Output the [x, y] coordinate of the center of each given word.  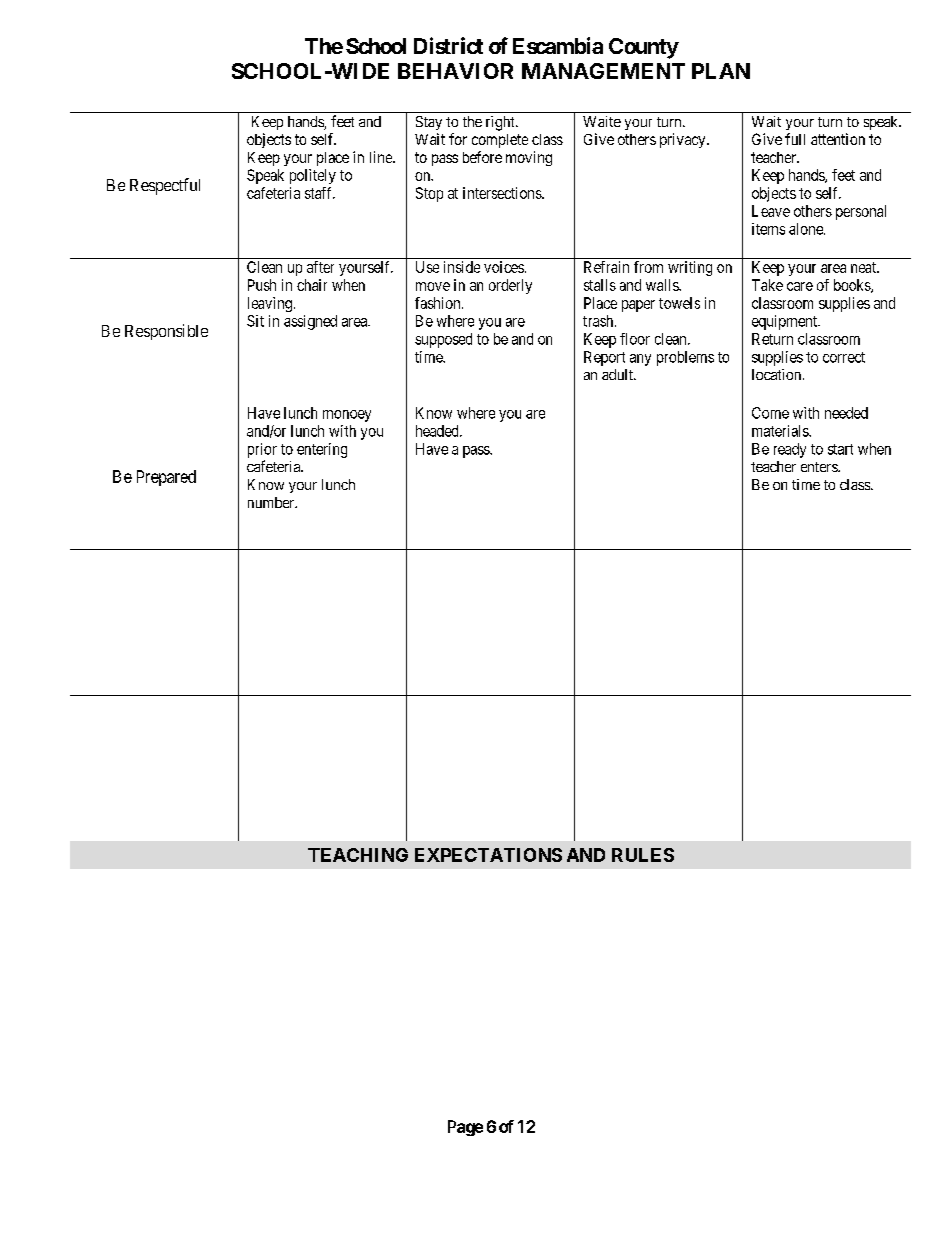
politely [313, 176]
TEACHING [358, 855]
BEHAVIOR [455, 71]
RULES [643, 855]
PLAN [721, 71]
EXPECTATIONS [488, 855]
